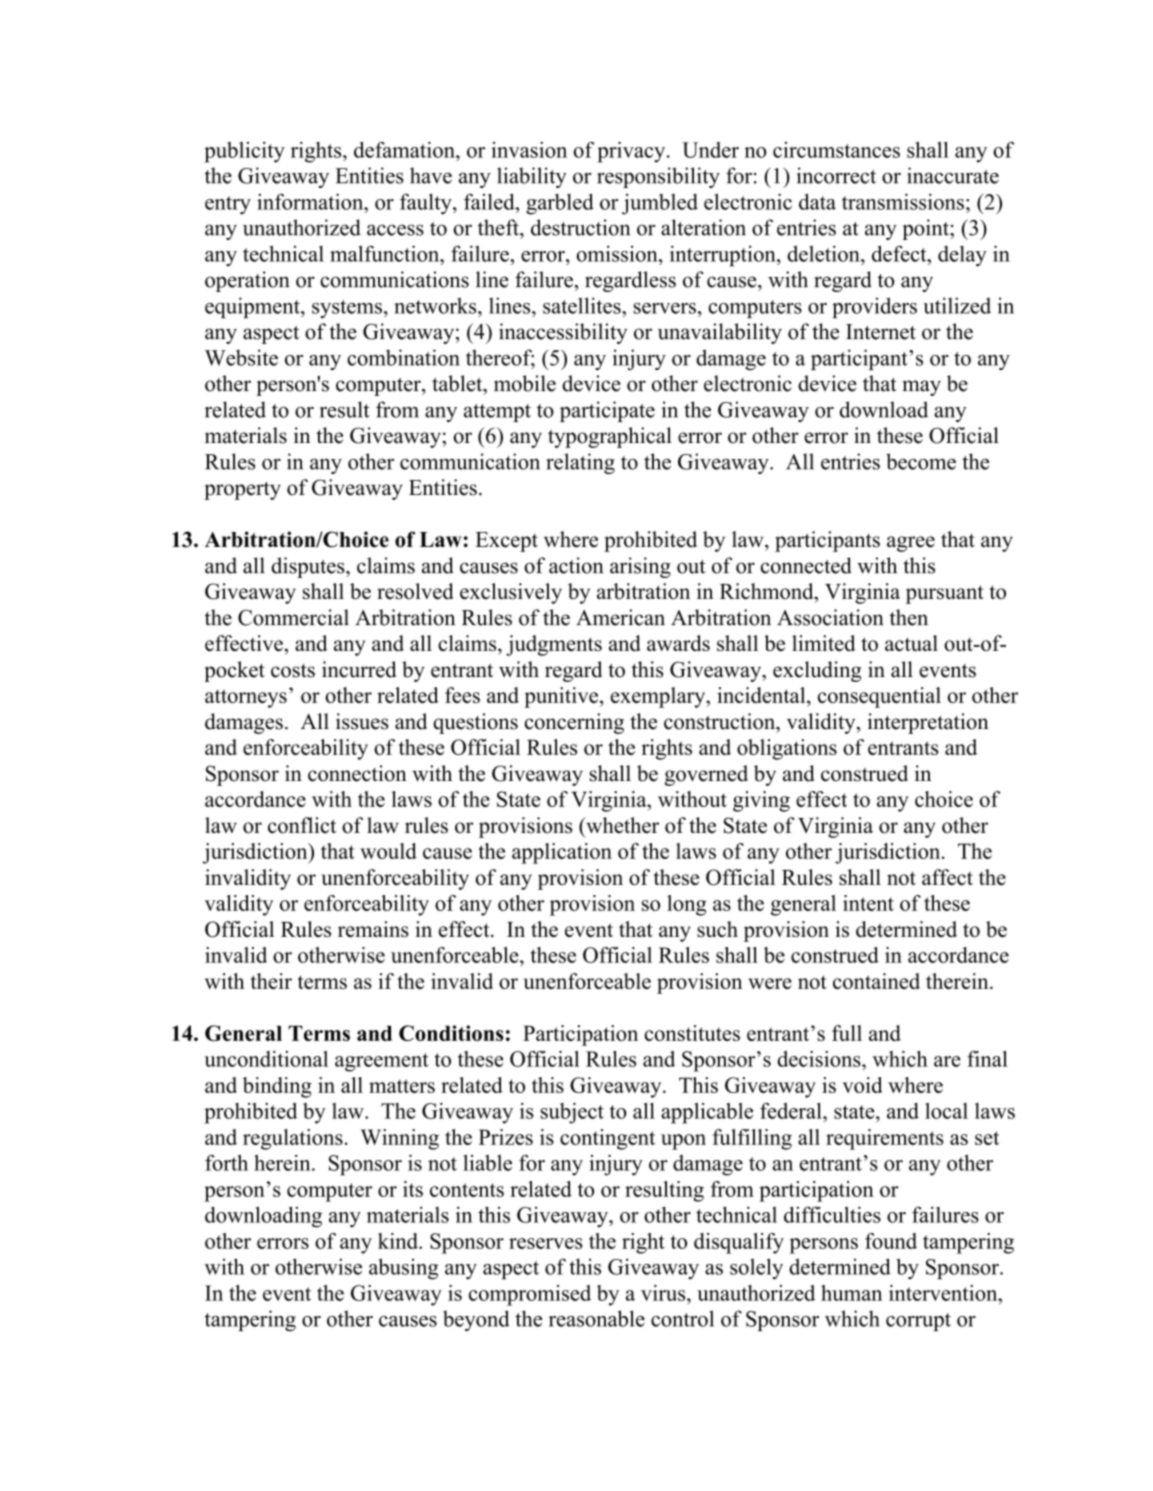 The image size is (1153, 1491). I want to click on transmissions, so click(903, 201).
